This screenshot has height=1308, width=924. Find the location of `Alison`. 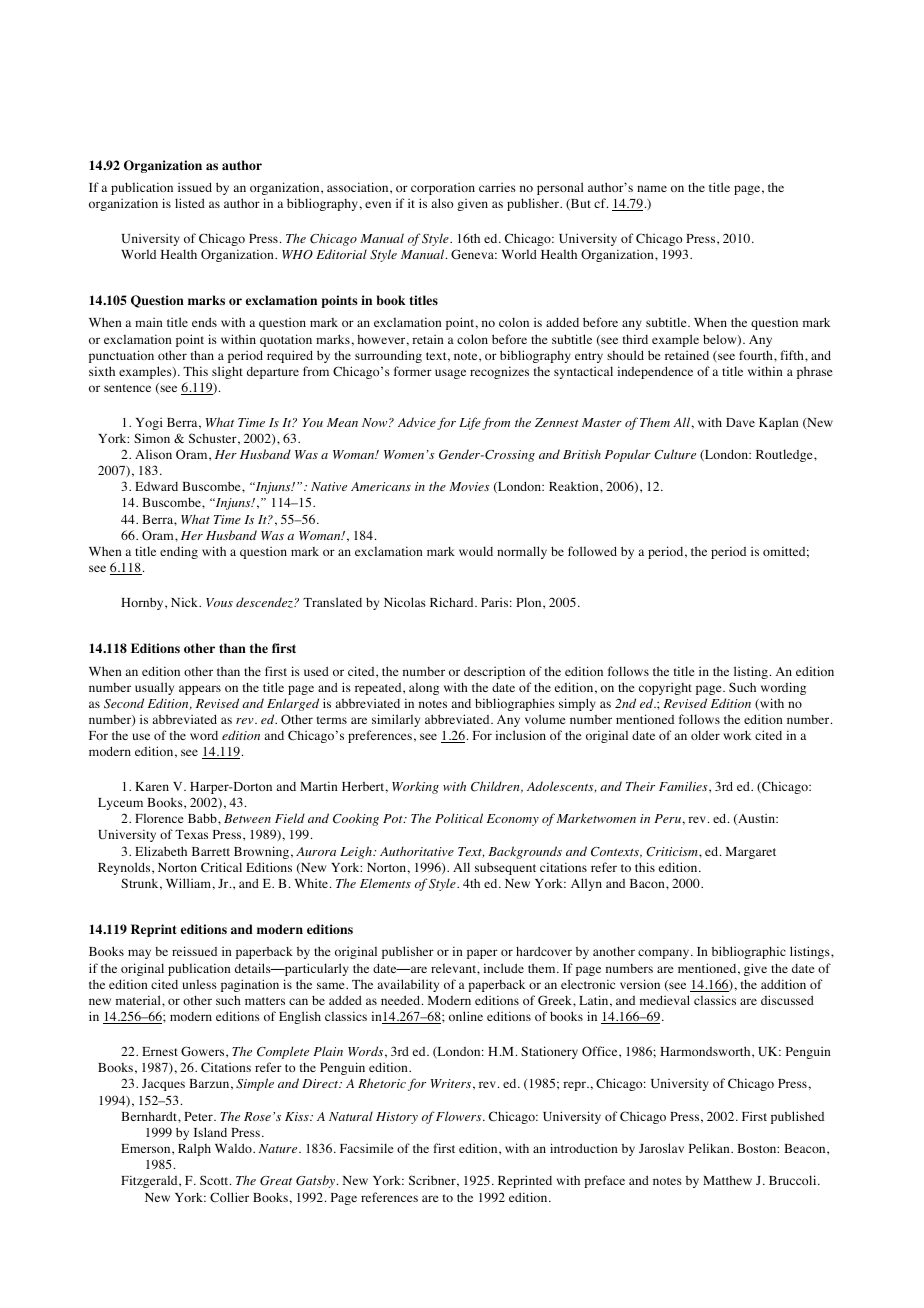

Alison is located at coordinates (153, 454).
